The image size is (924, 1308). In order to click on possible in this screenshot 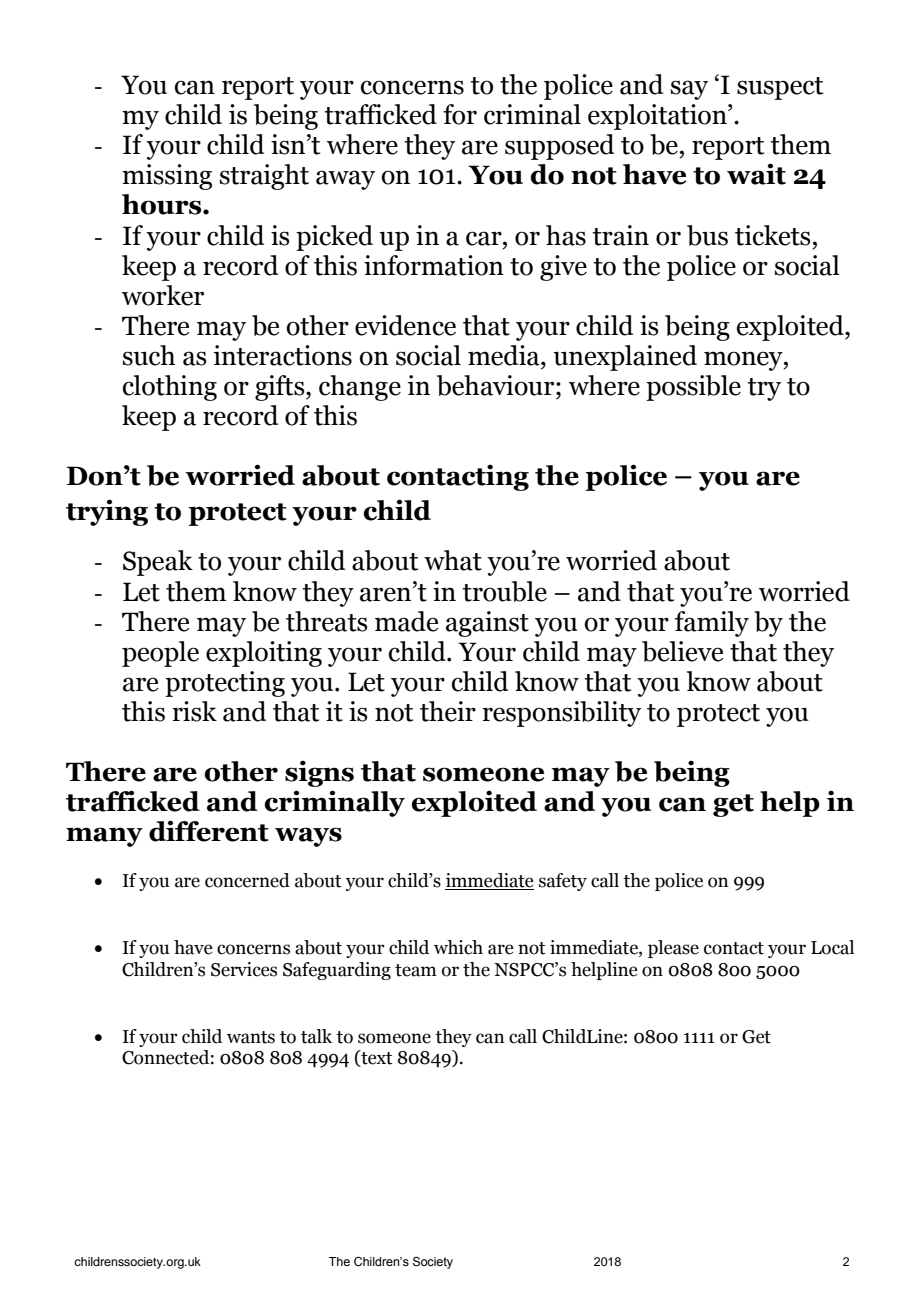, I will do `click(693, 388)`.
